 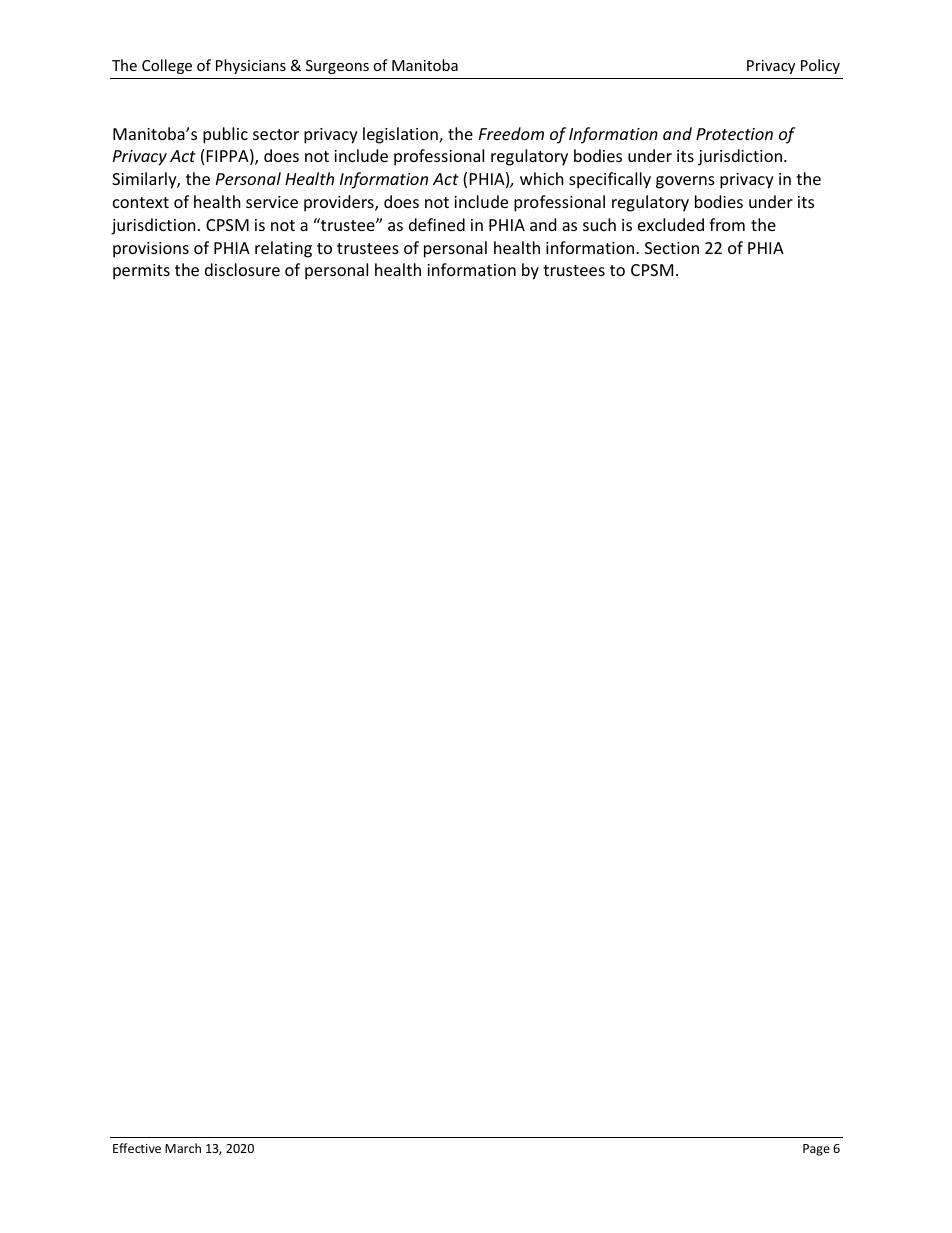 What do you see at coordinates (816, 1150) in the document?
I see `Page` at bounding box center [816, 1150].
